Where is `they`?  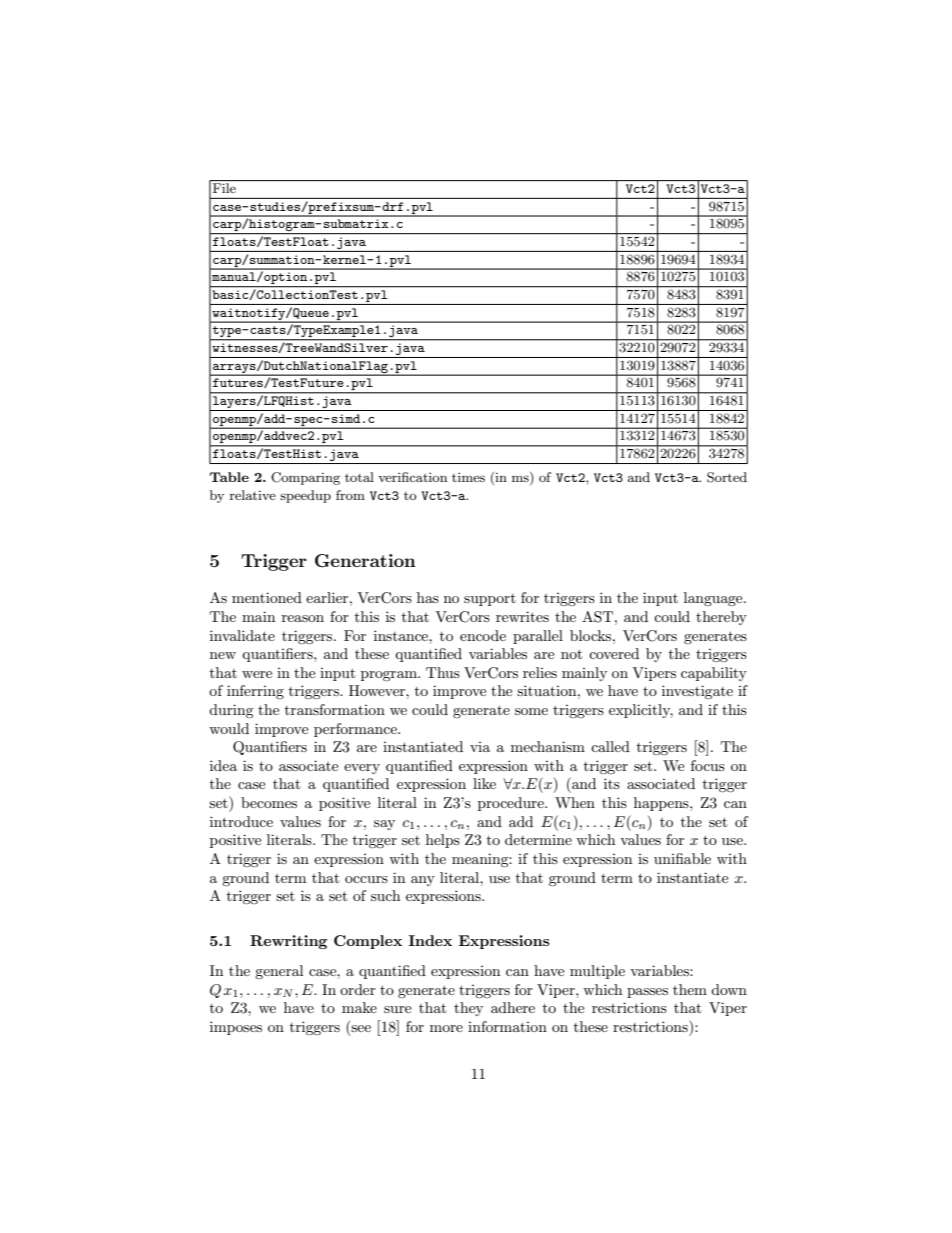
they is located at coordinates (468, 1009).
